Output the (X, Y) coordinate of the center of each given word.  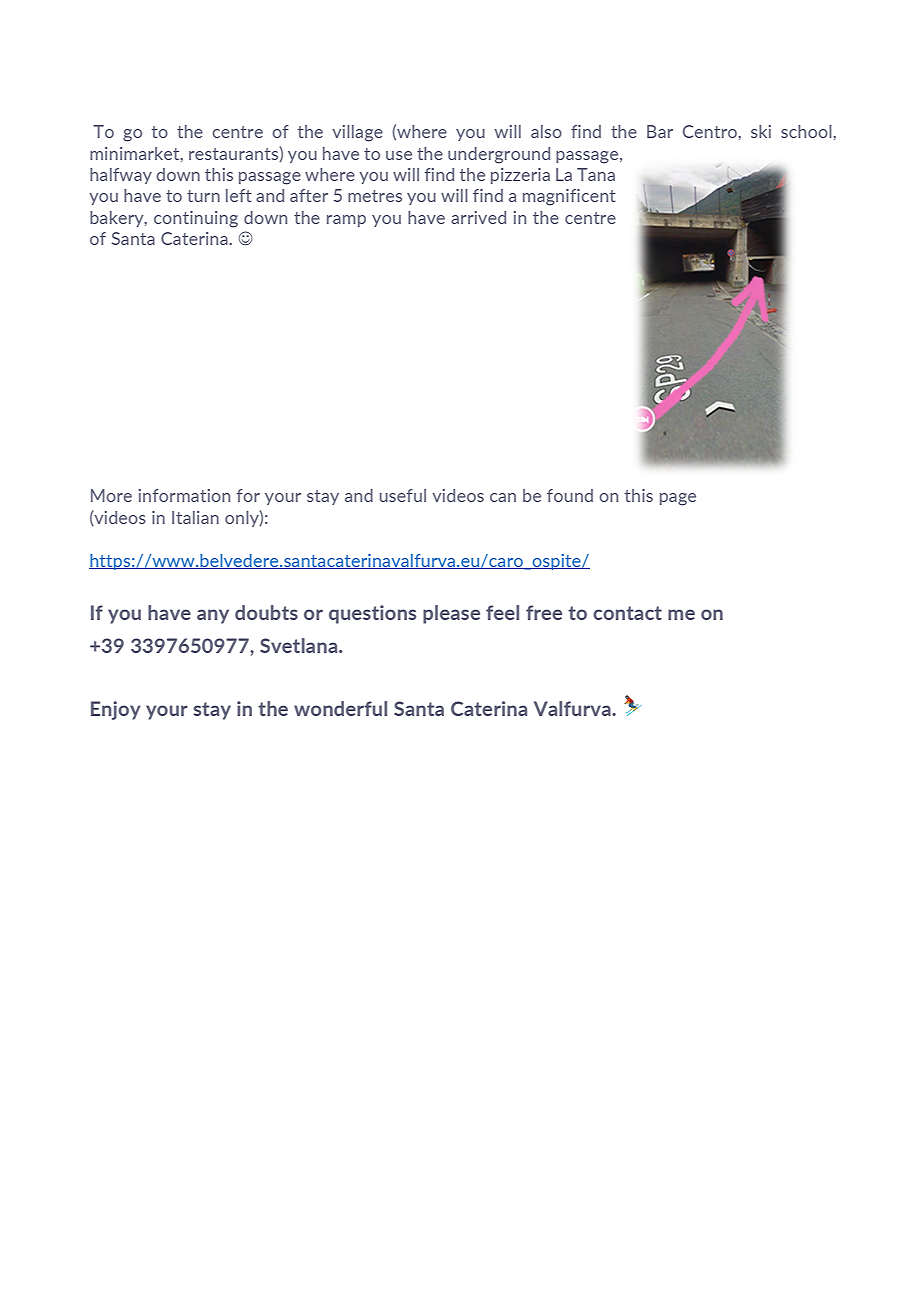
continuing (196, 219)
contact (627, 613)
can (503, 497)
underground (499, 155)
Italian (195, 517)
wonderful (340, 708)
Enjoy (116, 710)
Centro (711, 131)
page (678, 499)
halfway (121, 176)
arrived (478, 217)
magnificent (569, 197)
